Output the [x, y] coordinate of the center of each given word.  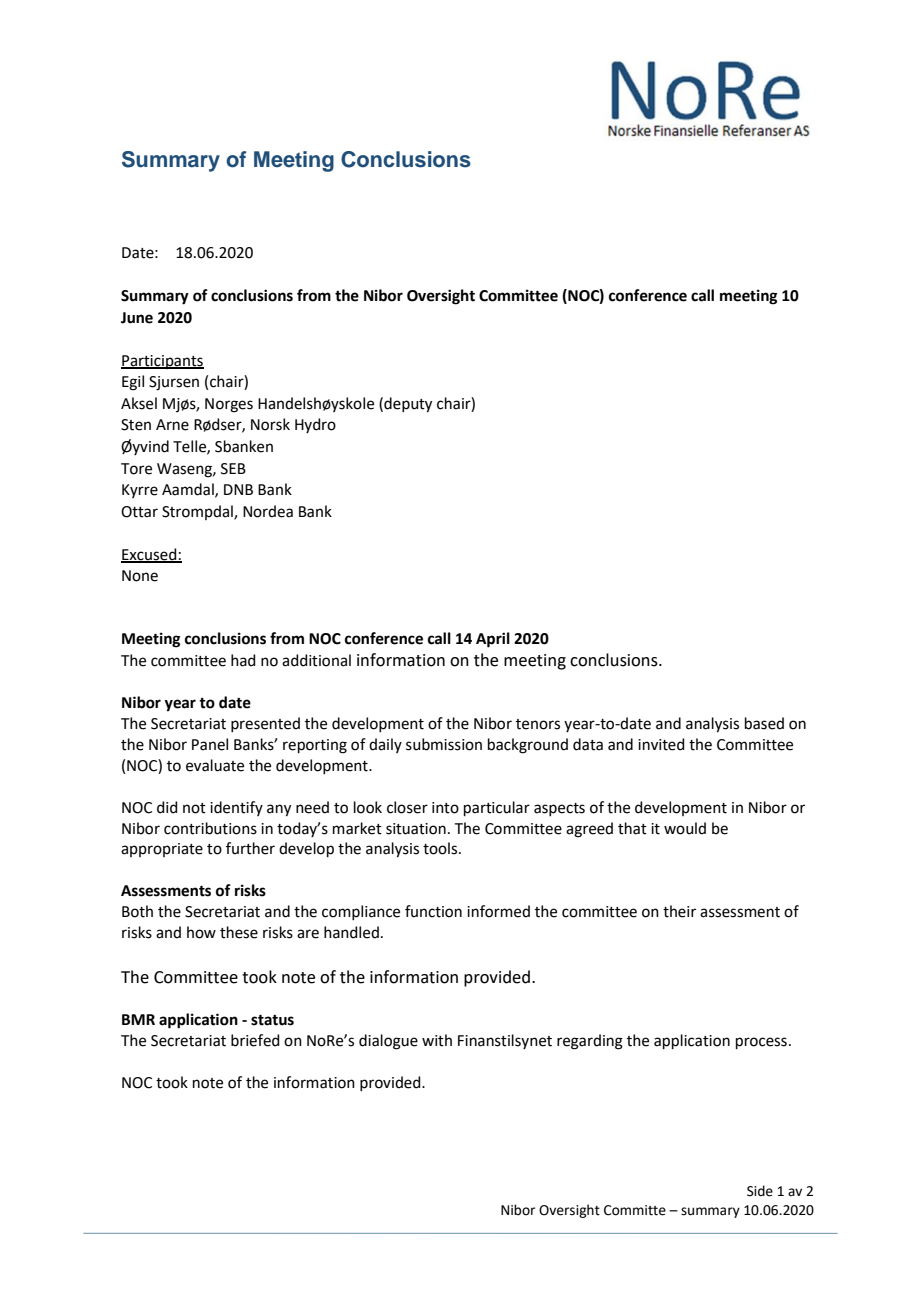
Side [760, 1191]
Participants [162, 362]
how [201, 932]
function [433, 911]
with [437, 1040]
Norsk [270, 424]
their [679, 911]
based [764, 723]
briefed [255, 1040]
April [493, 640]
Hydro [315, 425]
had [243, 660]
